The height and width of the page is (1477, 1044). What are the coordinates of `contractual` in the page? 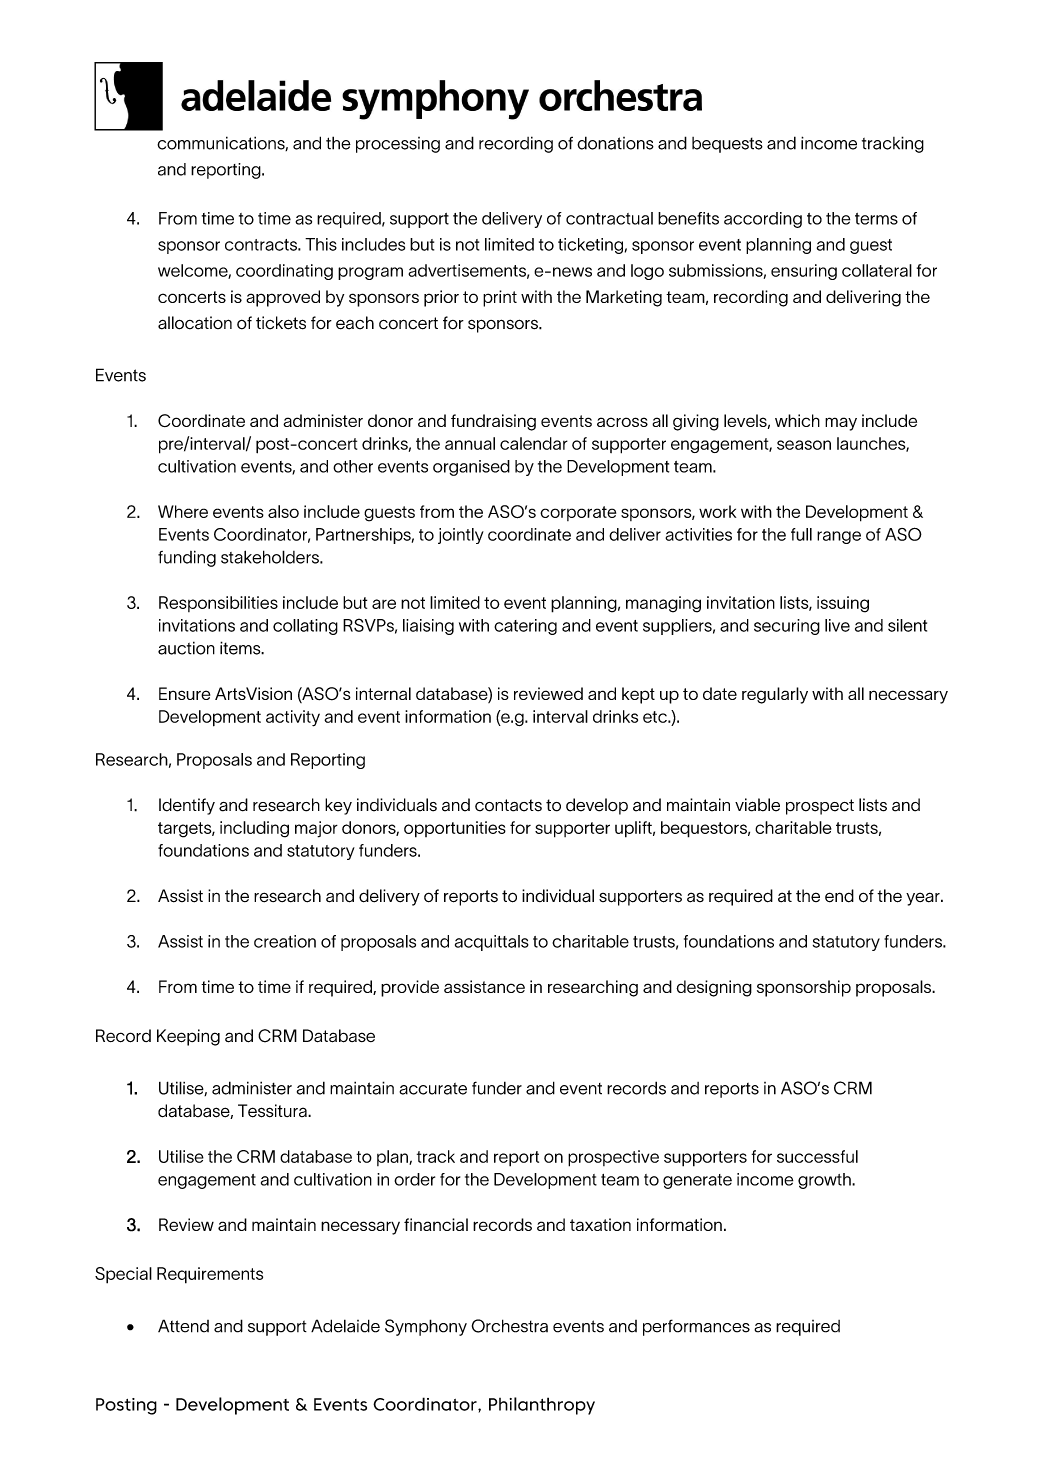 It's located at (609, 218).
